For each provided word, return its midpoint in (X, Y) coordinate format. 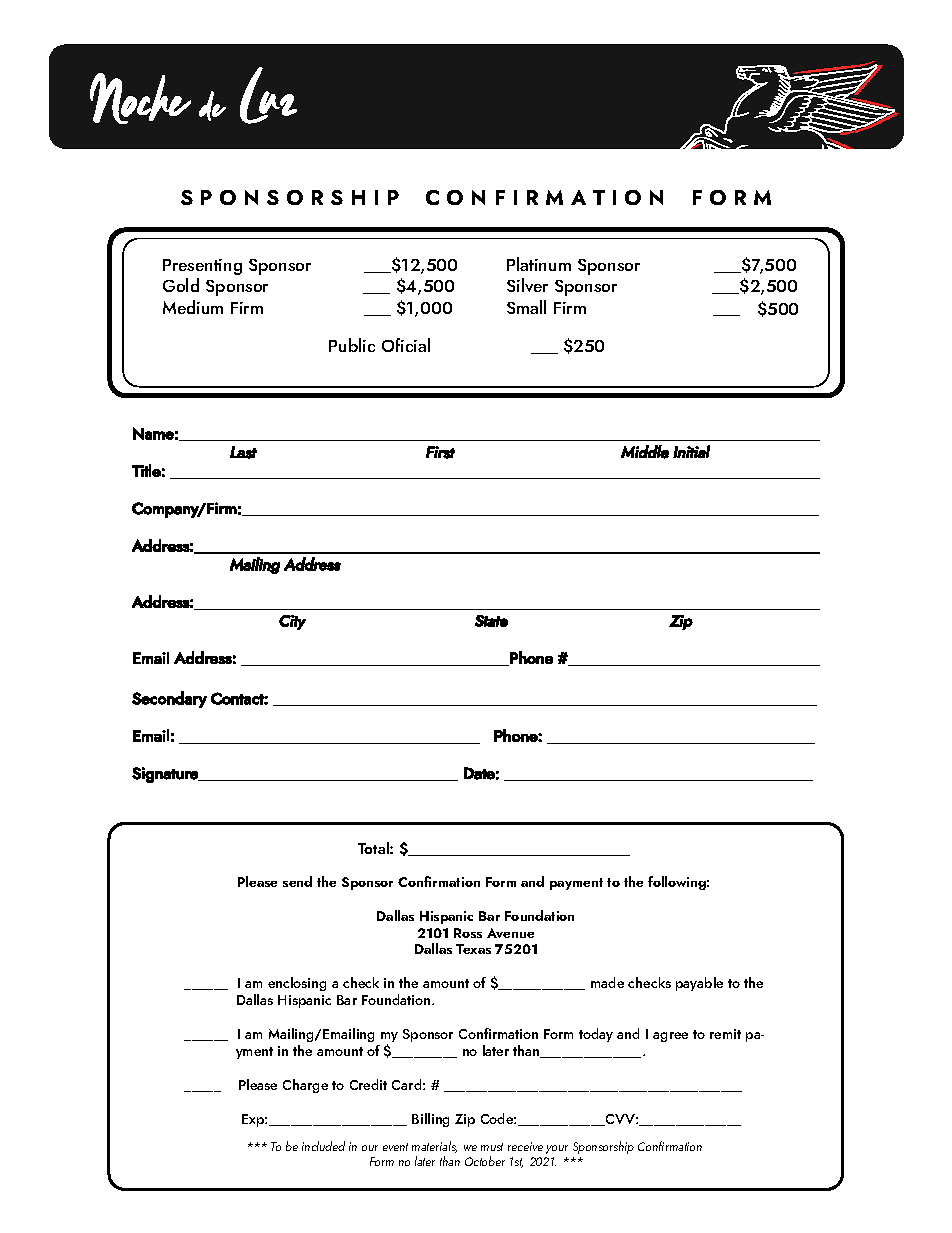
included (323, 1146)
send (297, 881)
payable (699, 984)
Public (352, 345)
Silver (527, 285)
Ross (468, 933)
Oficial (406, 345)
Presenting (202, 269)
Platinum (539, 264)
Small (526, 307)
